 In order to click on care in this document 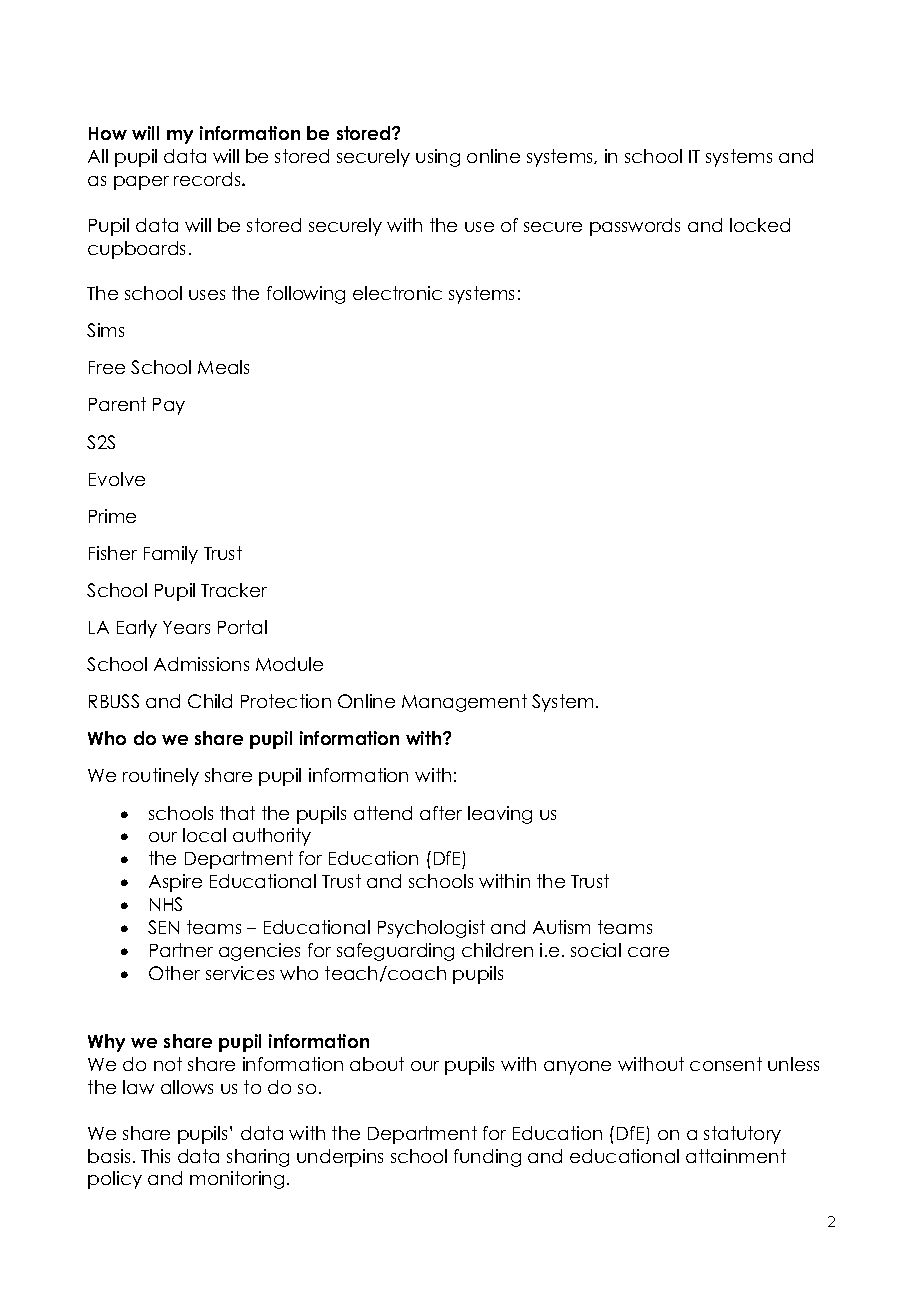, I will do `click(648, 952)`.
